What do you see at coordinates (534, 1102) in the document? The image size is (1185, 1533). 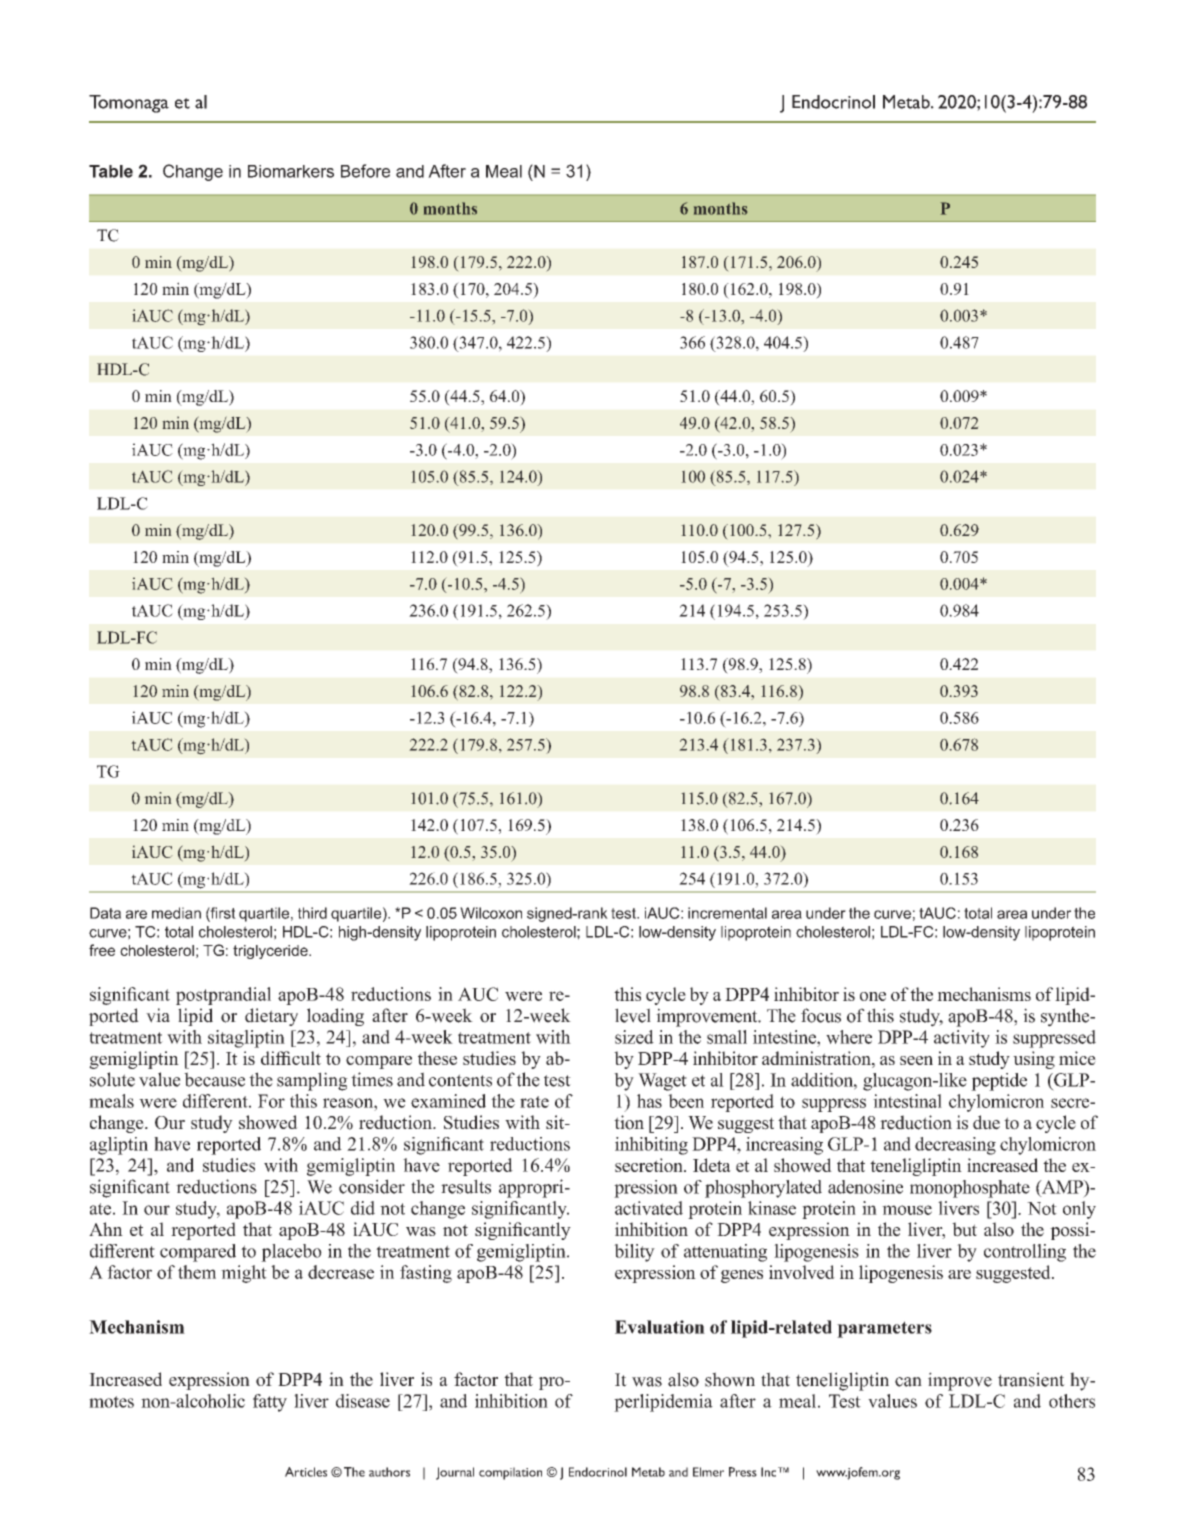 I see `rate` at bounding box center [534, 1102].
